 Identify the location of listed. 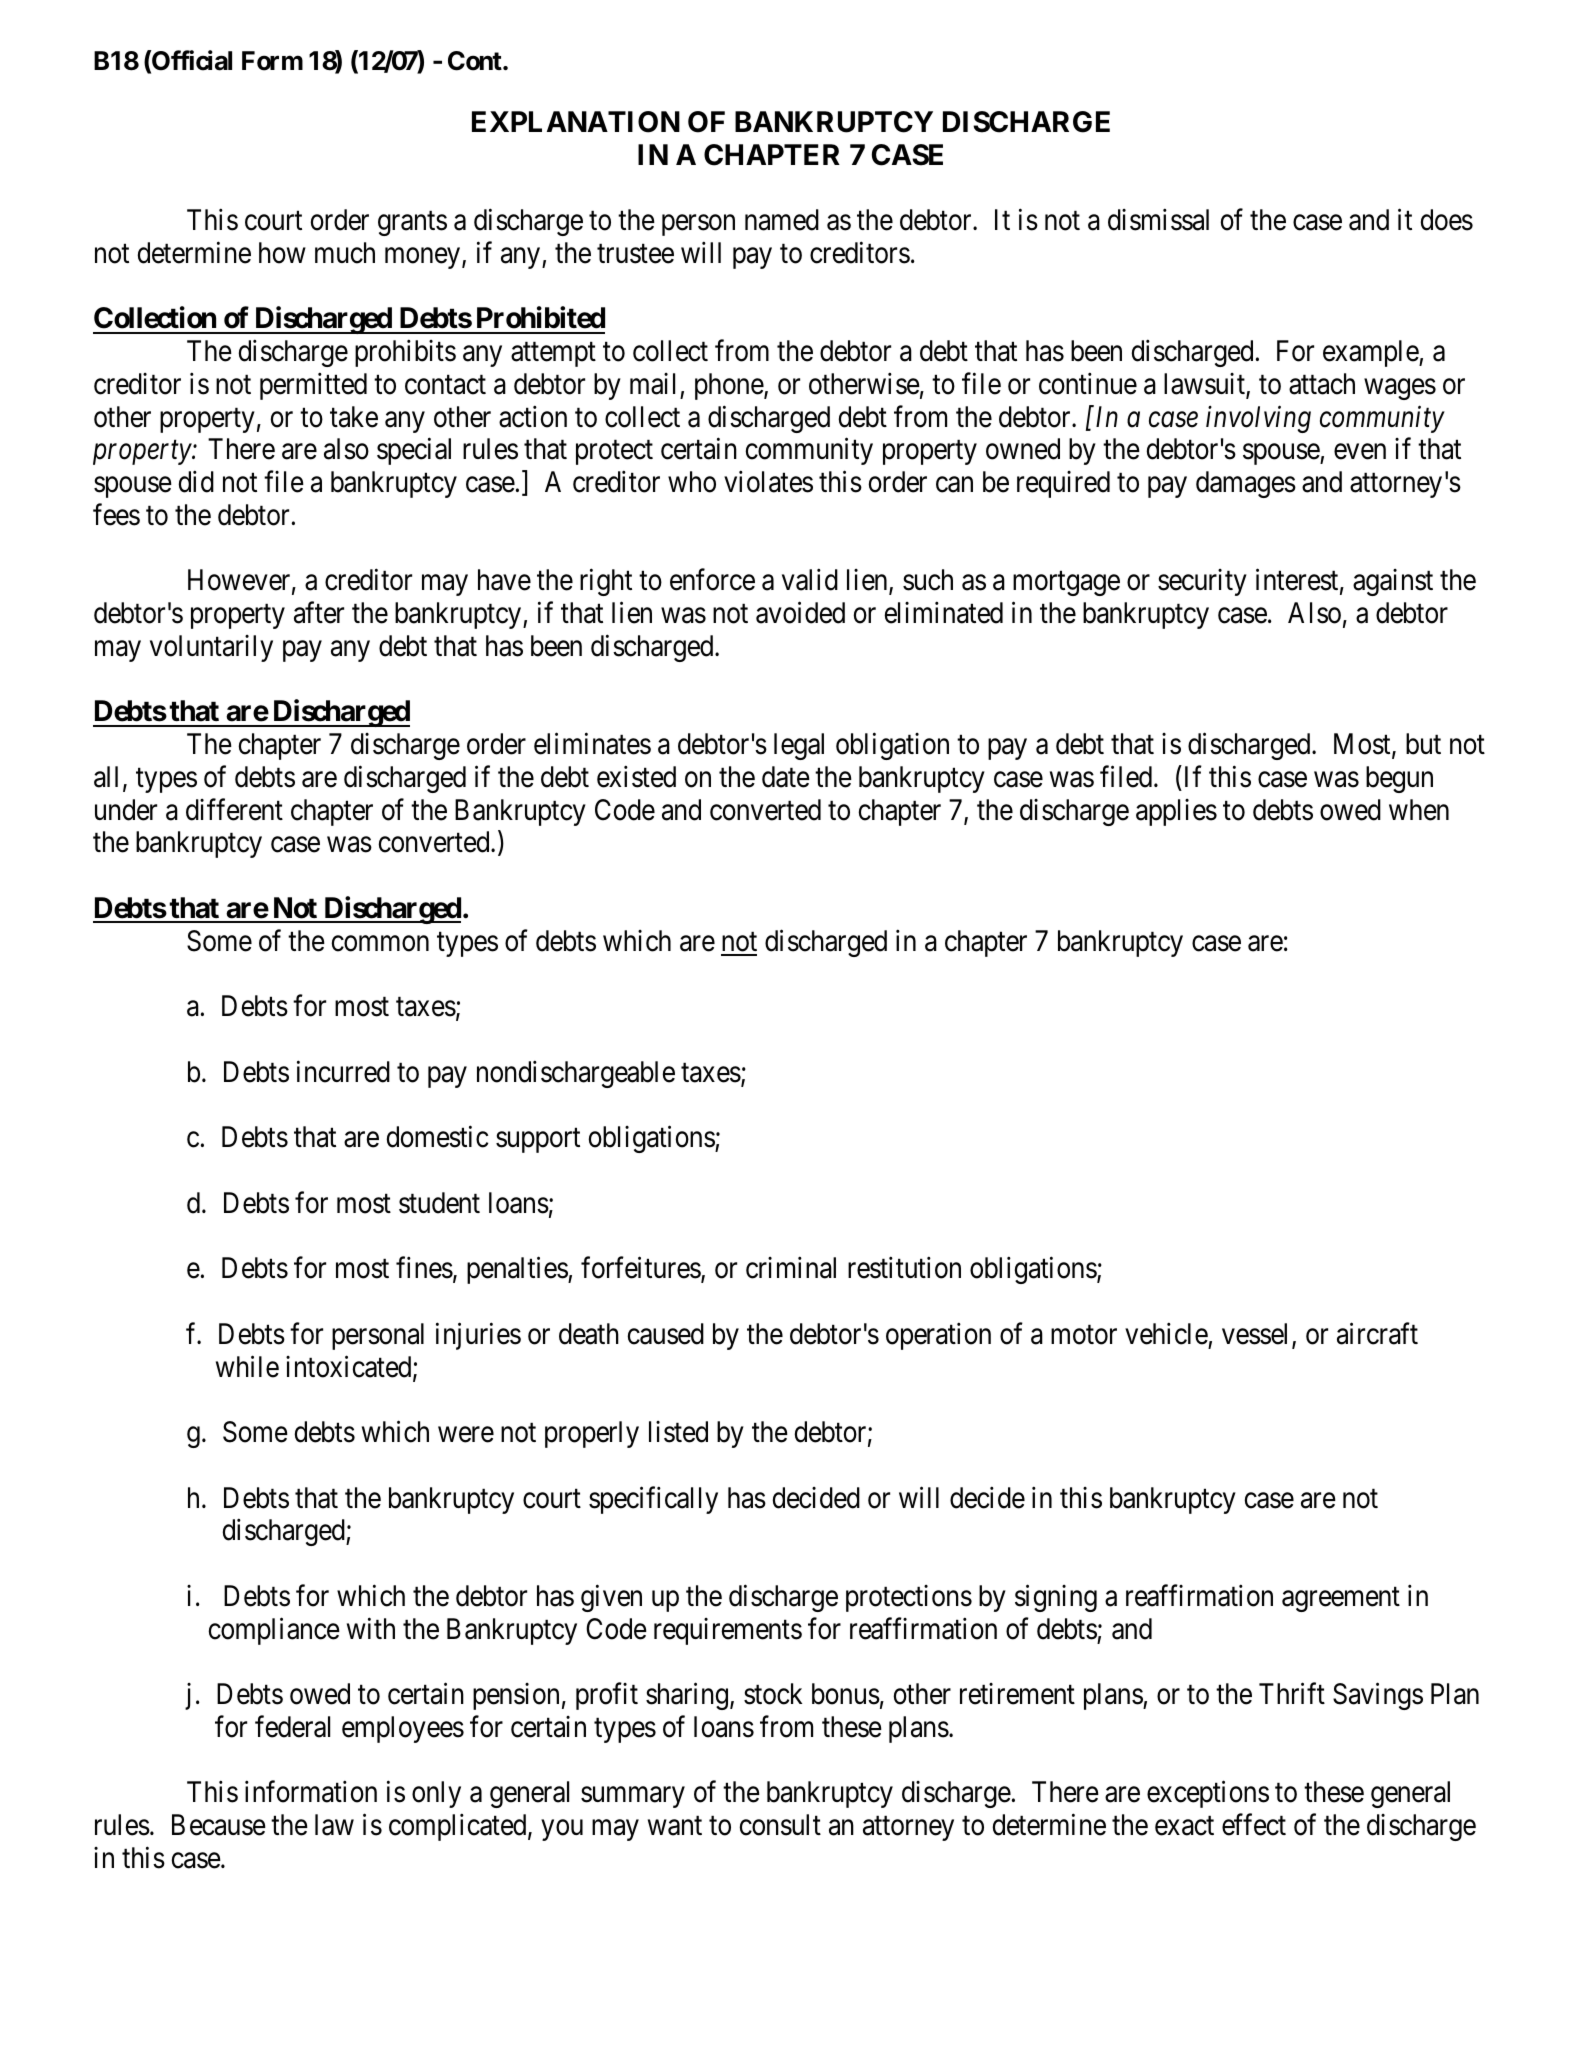
(678, 1432).
